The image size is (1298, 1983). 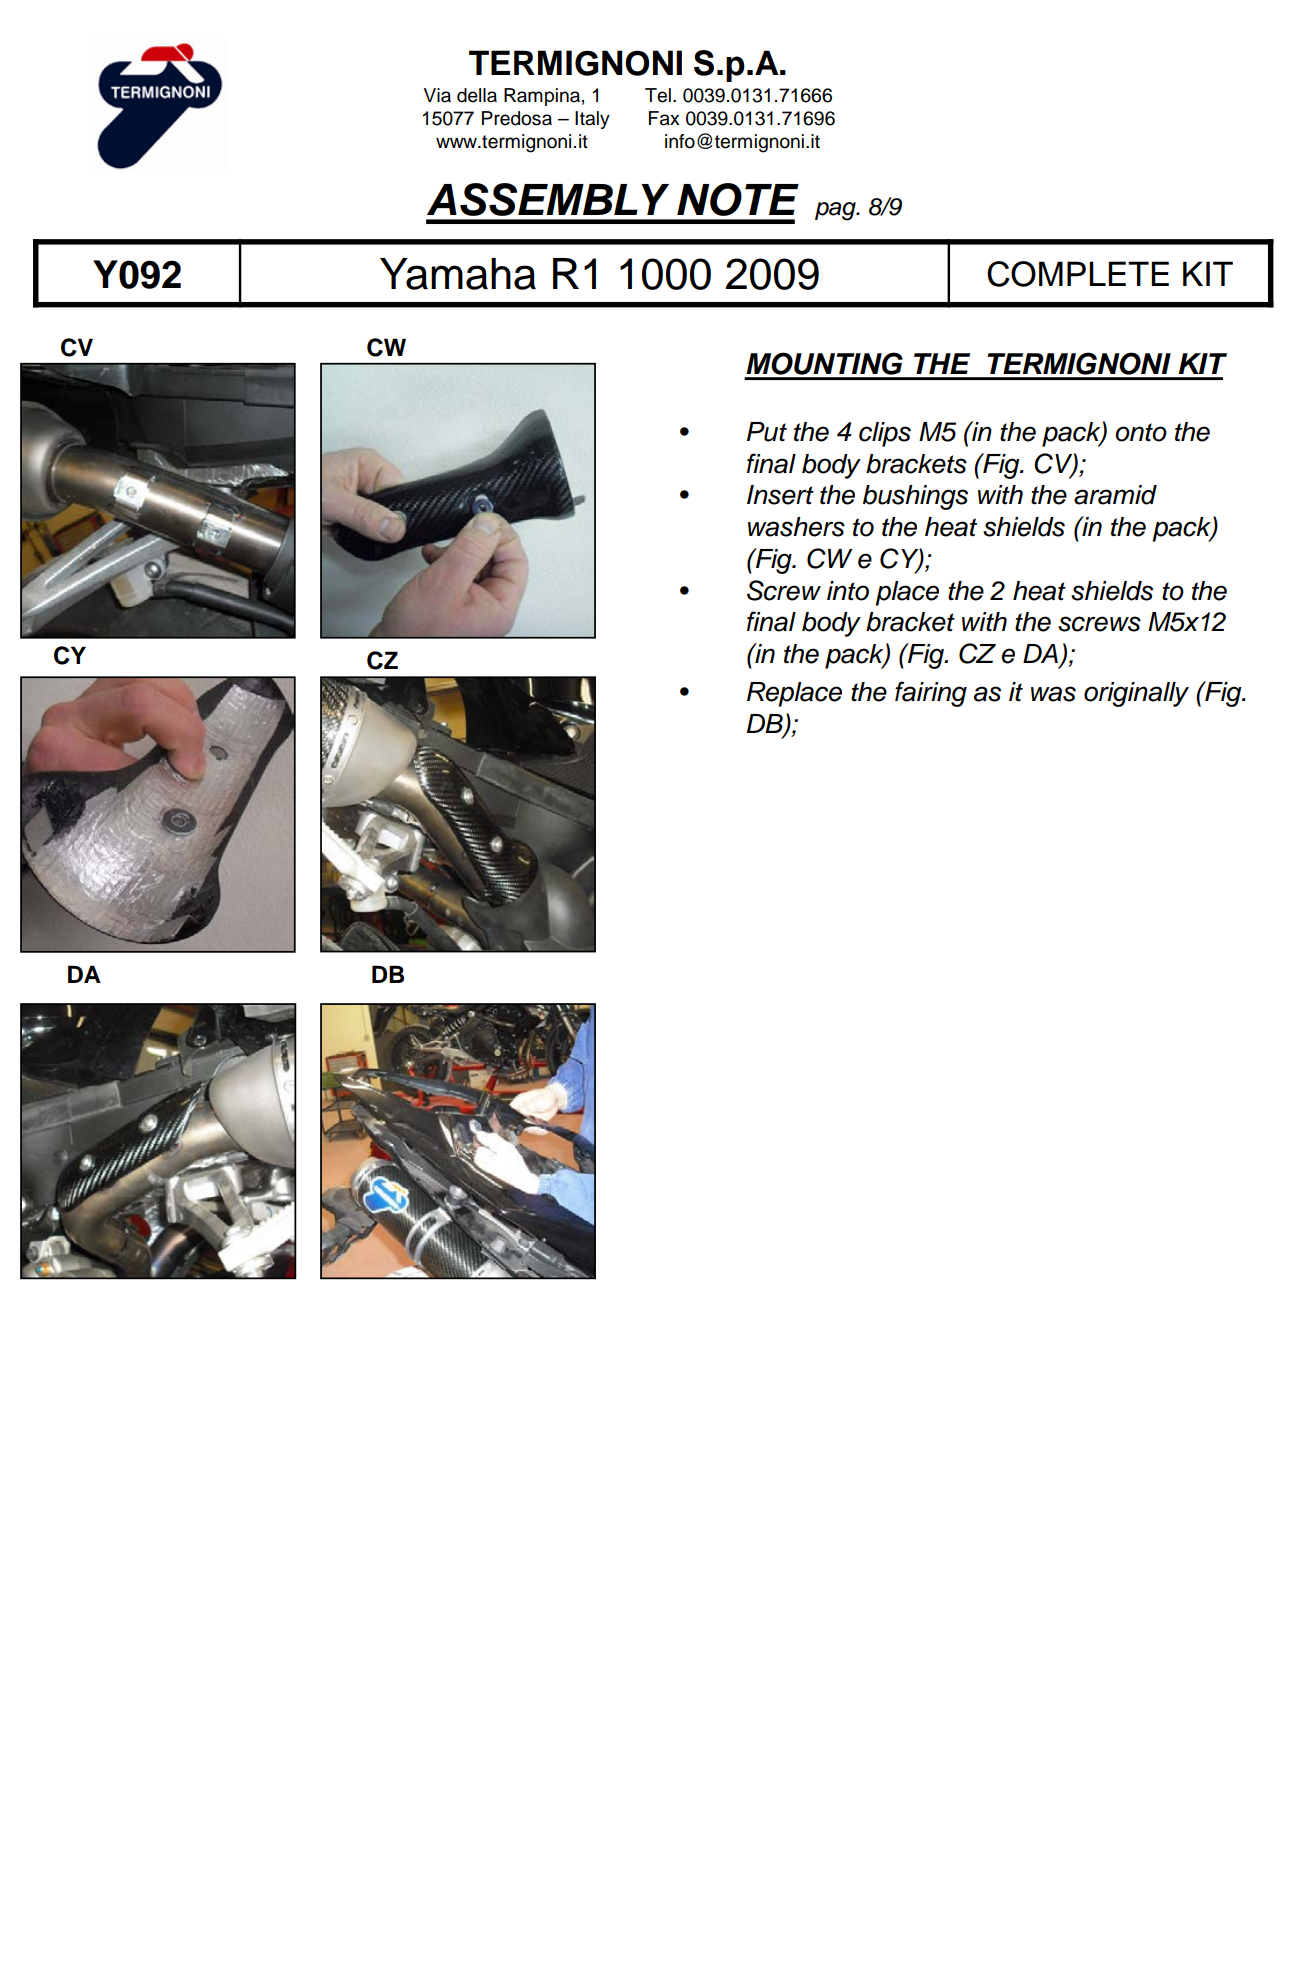 What do you see at coordinates (836, 211) in the screenshot?
I see `pag` at bounding box center [836, 211].
